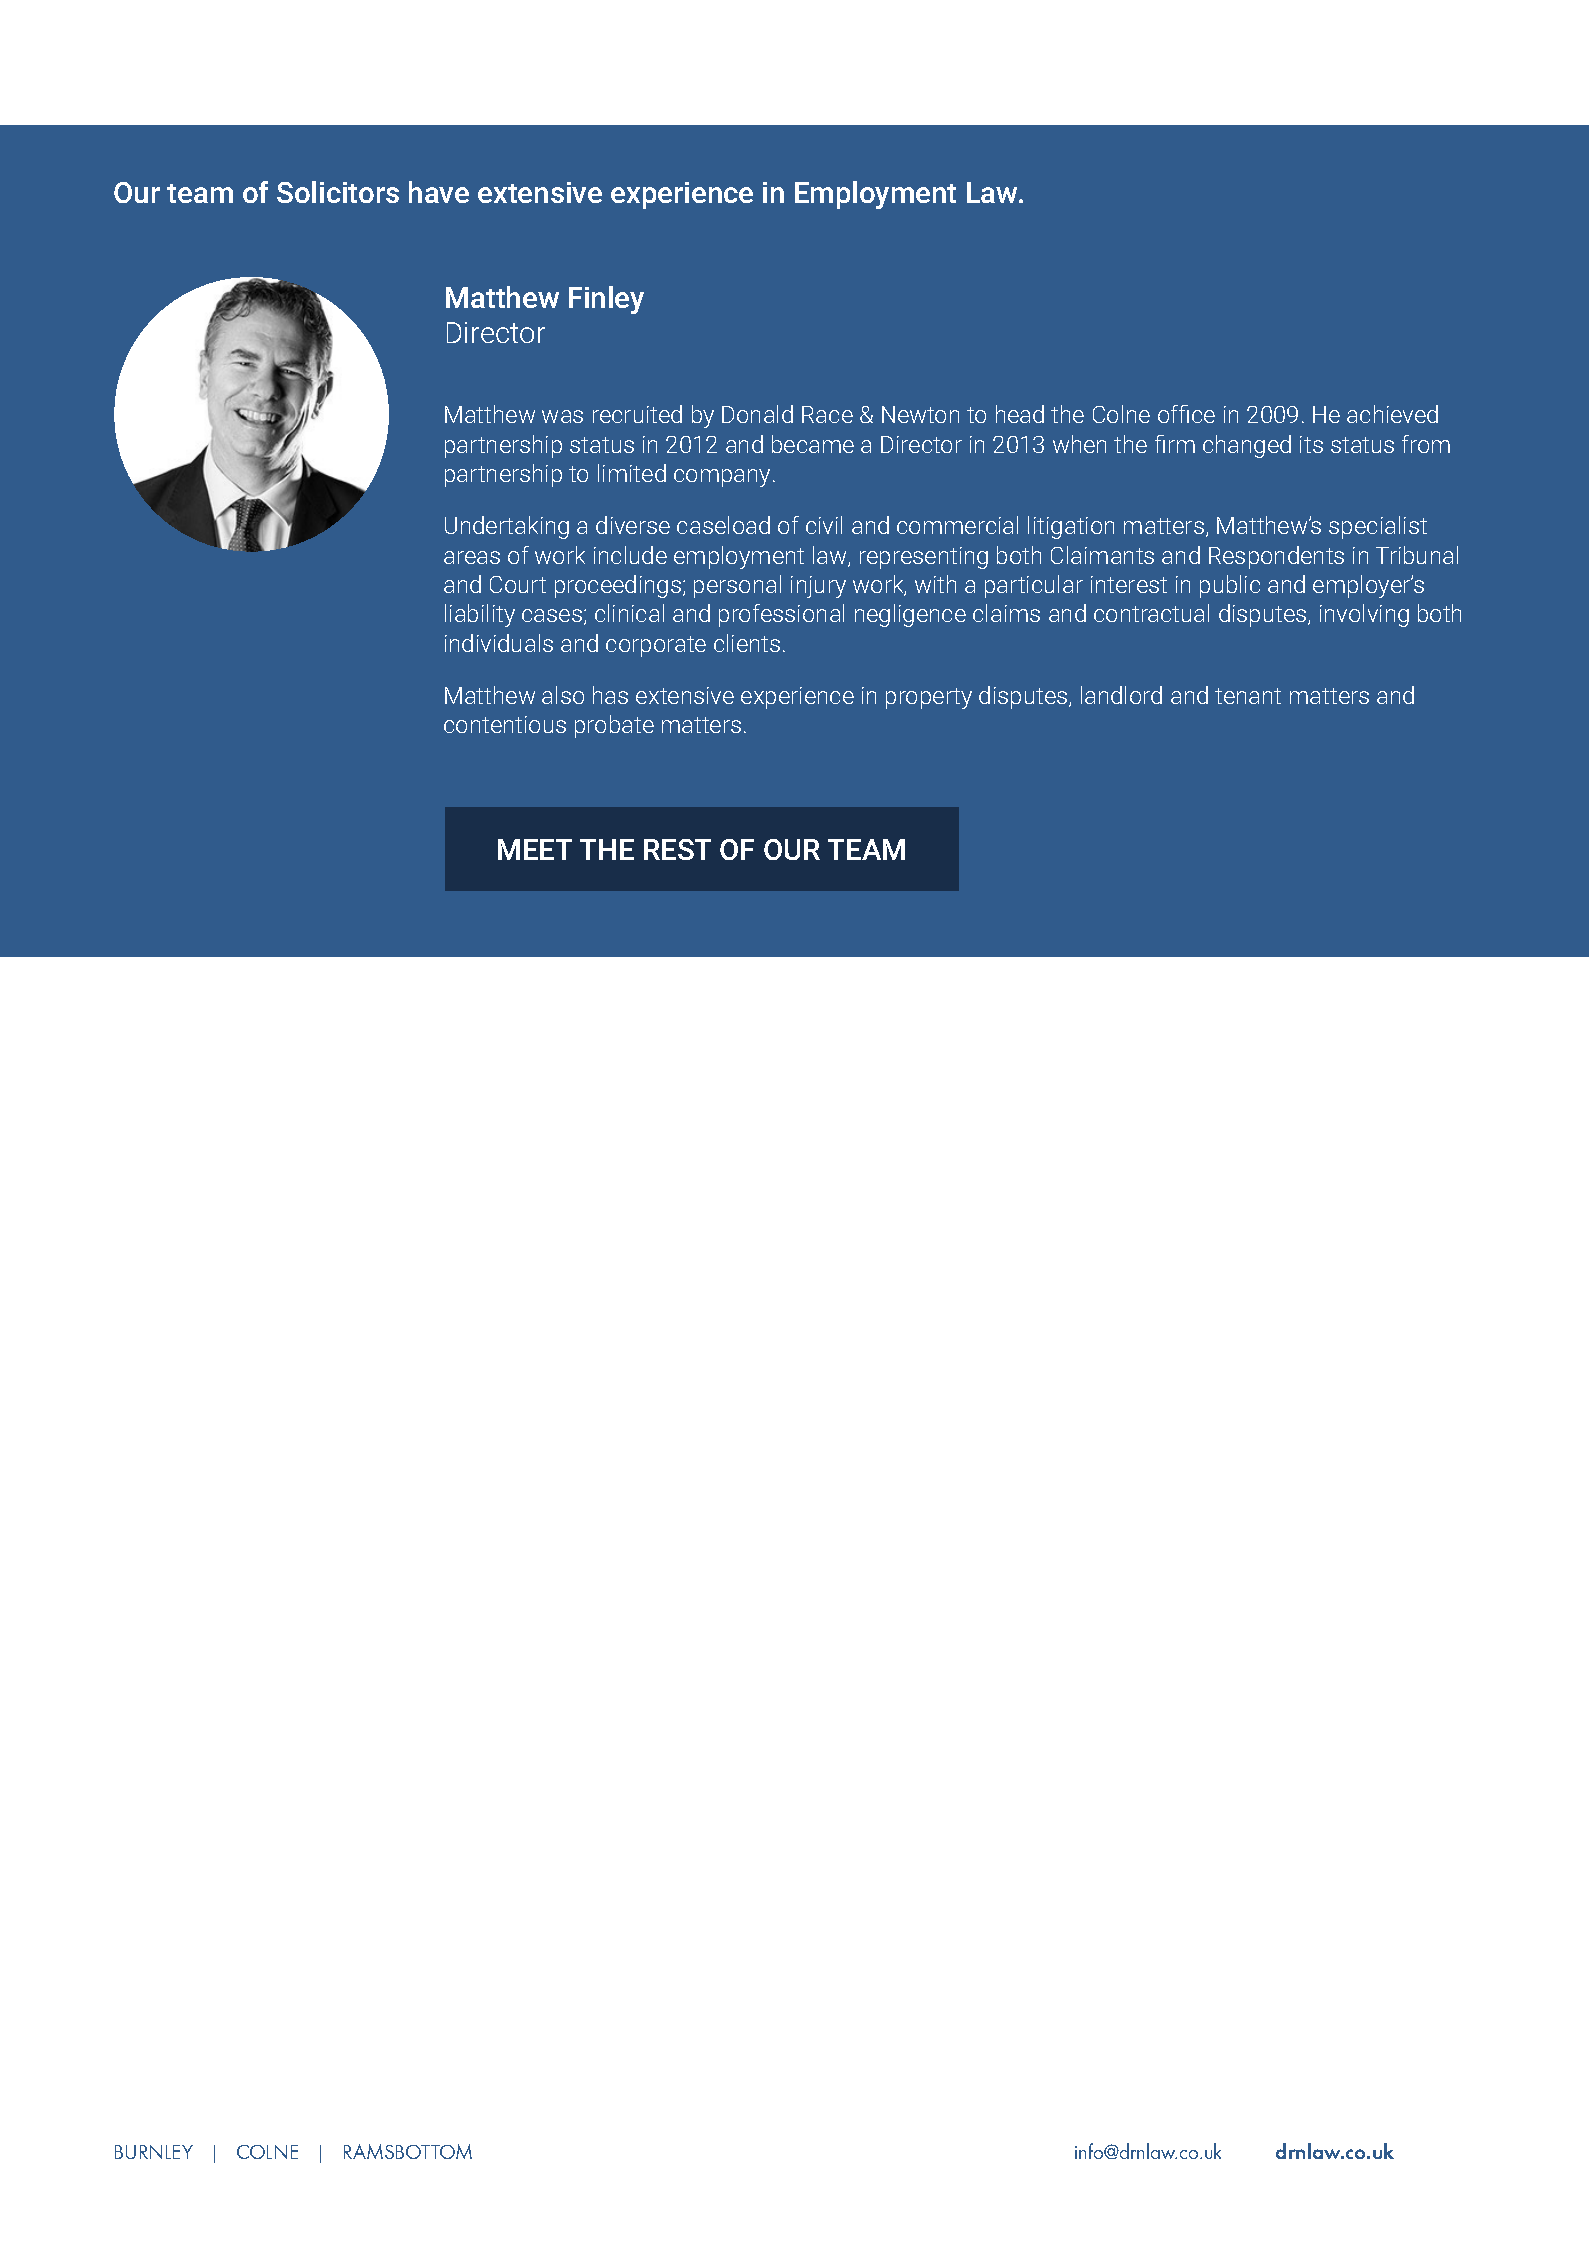  Describe the element at coordinates (929, 698) in the page. I see `property` at that location.
